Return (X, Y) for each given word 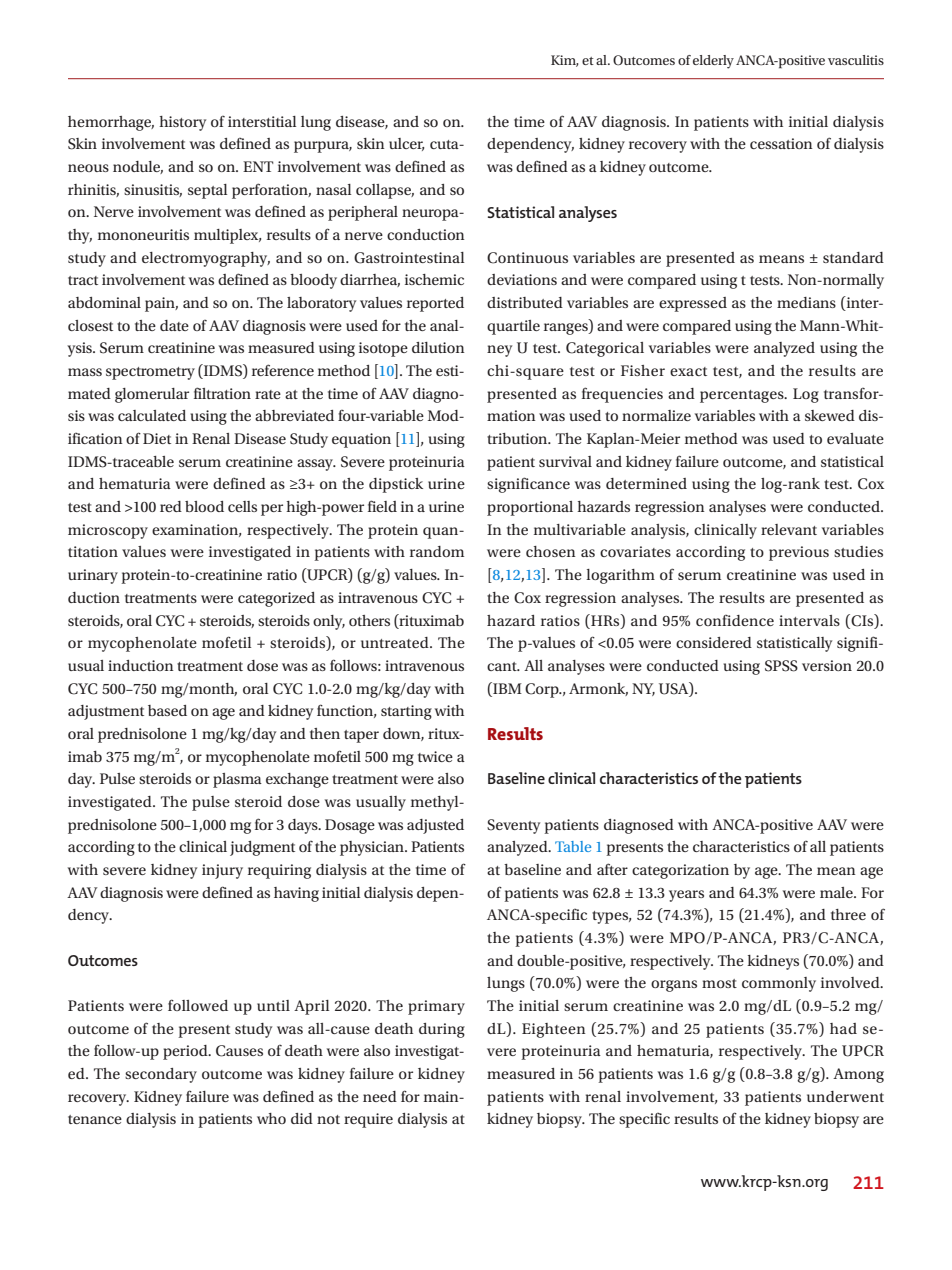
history (182, 123)
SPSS (781, 666)
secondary (161, 1075)
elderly (713, 62)
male (837, 892)
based (167, 710)
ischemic (434, 279)
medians (806, 302)
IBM (506, 688)
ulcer (406, 144)
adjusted (435, 826)
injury (222, 871)
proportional (530, 508)
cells (242, 506)
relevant (789, 529)
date (174, 325)
